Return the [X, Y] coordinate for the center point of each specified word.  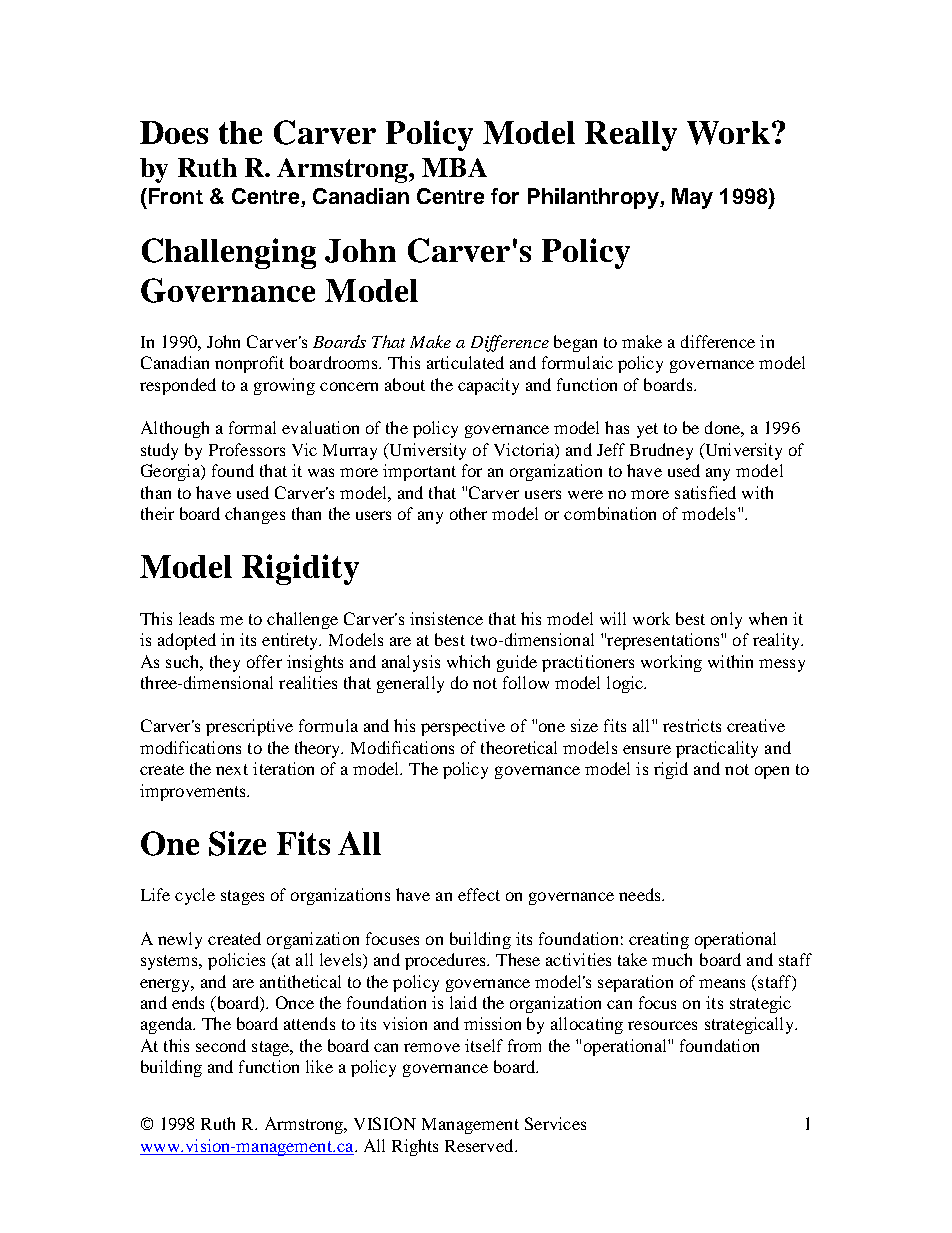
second [221, 1045]
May [692, 198]
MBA [454, 167]
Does [174, 132]
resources [662, 1025]
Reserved [481, 1145]
